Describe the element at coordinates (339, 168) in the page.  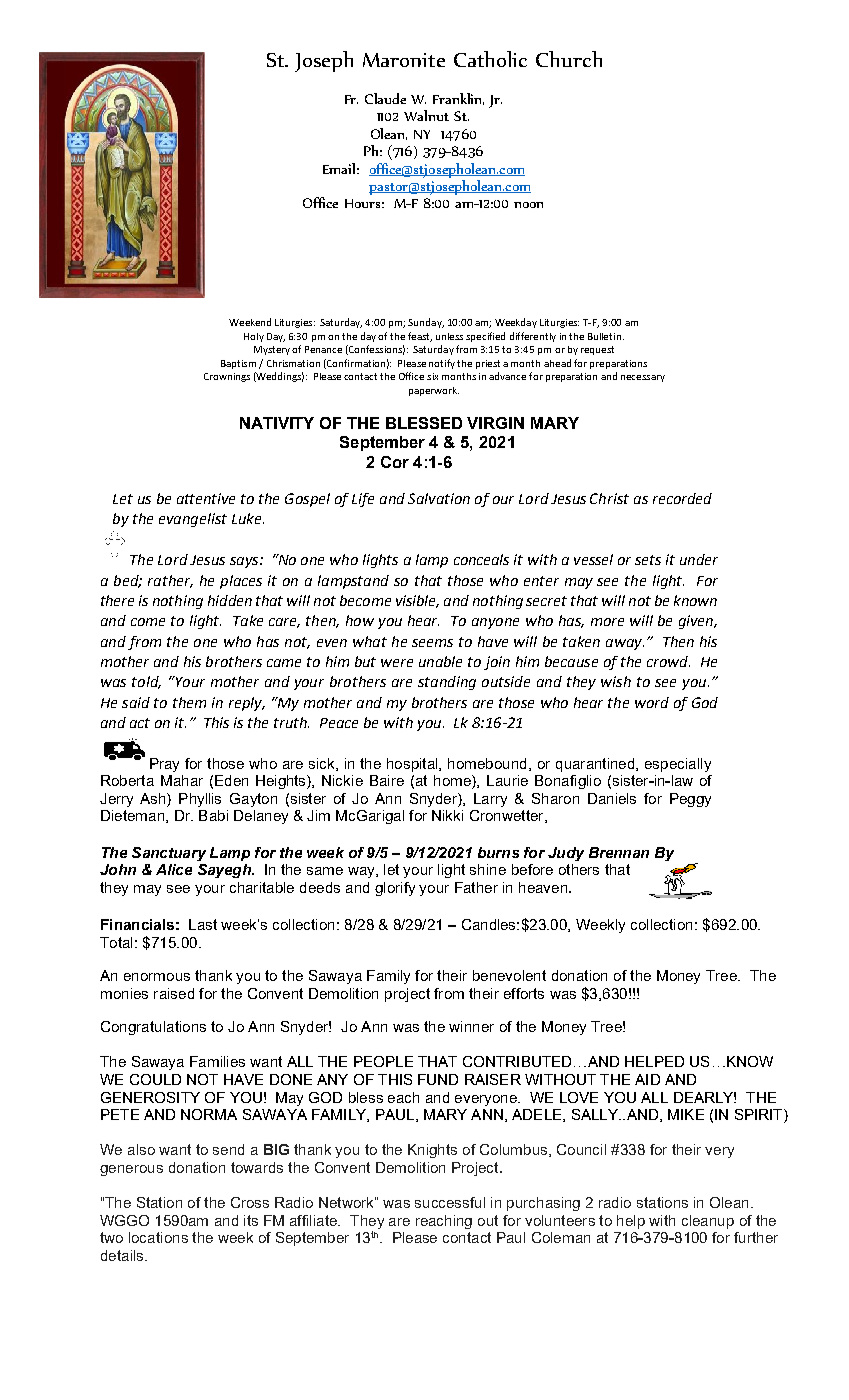
I see `Email` at that location.
